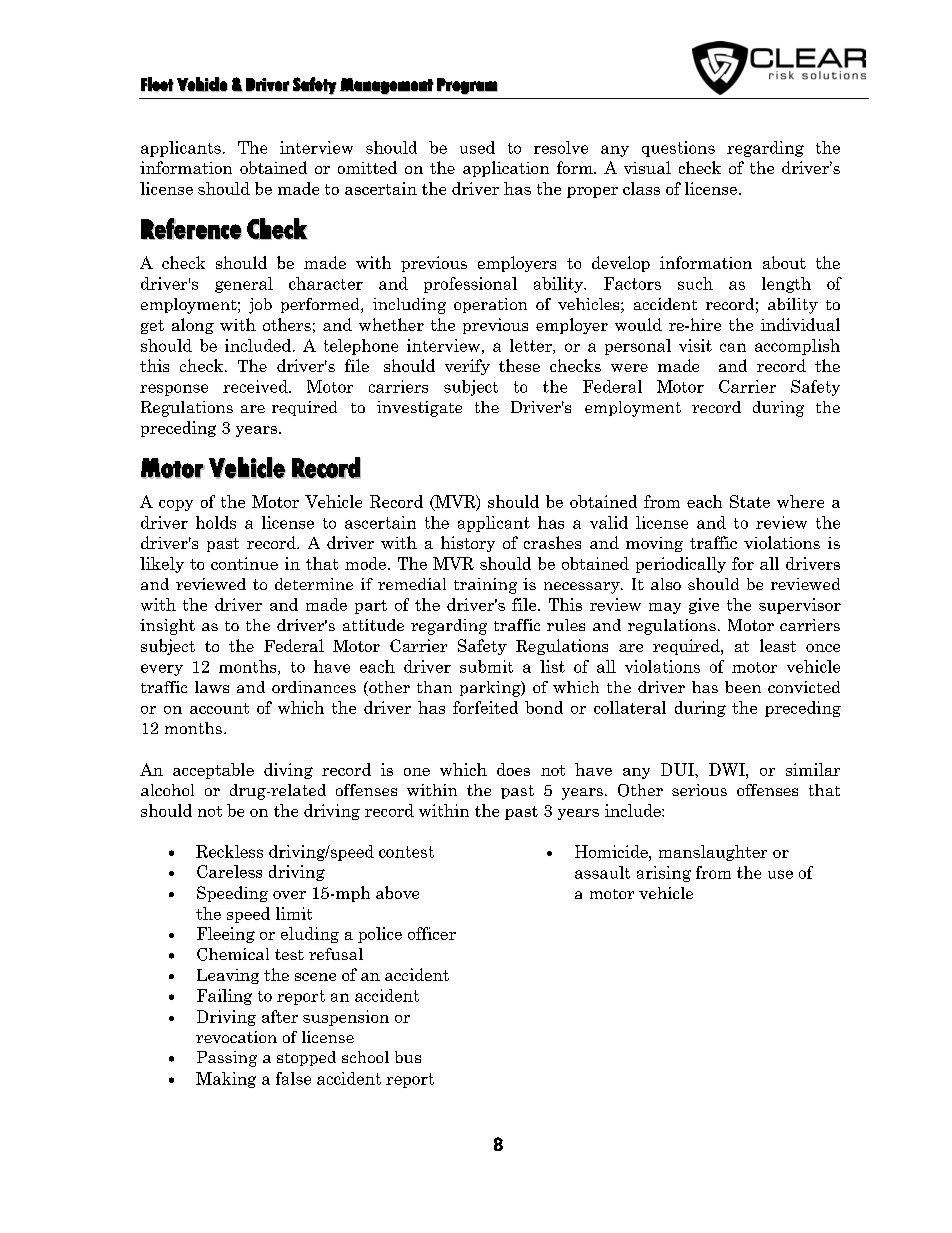 This image has height=1233, width=952. I want to click on visit, so click(695, 345).
